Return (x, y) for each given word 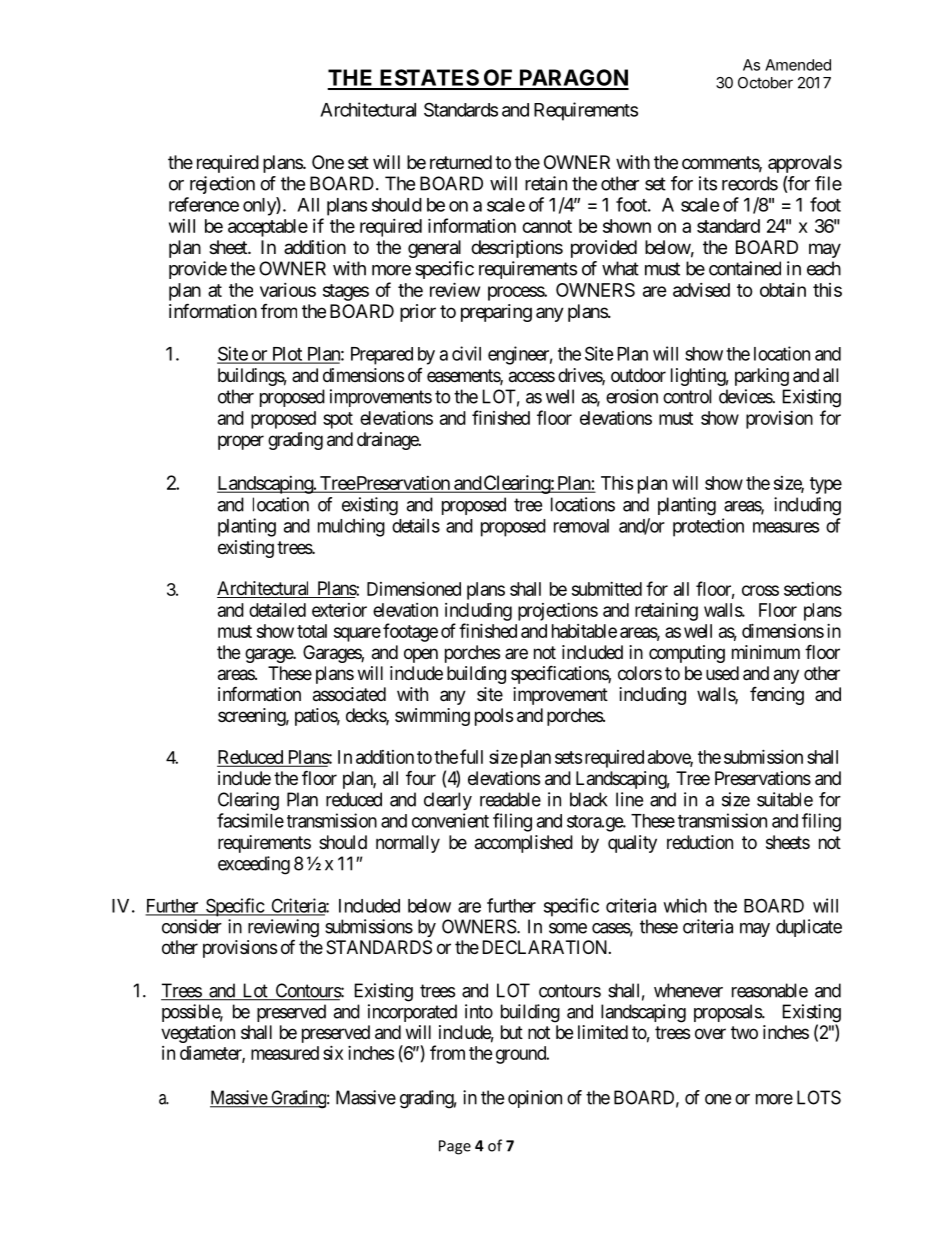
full (471, 756)
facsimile (250, 820)
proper (241, 442)
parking (762, 377)
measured (285, 1053)
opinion (535, 1099)
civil (466, 353)
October (765, 83)
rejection (222, 185)
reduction (700, 842)
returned (461, 162)
